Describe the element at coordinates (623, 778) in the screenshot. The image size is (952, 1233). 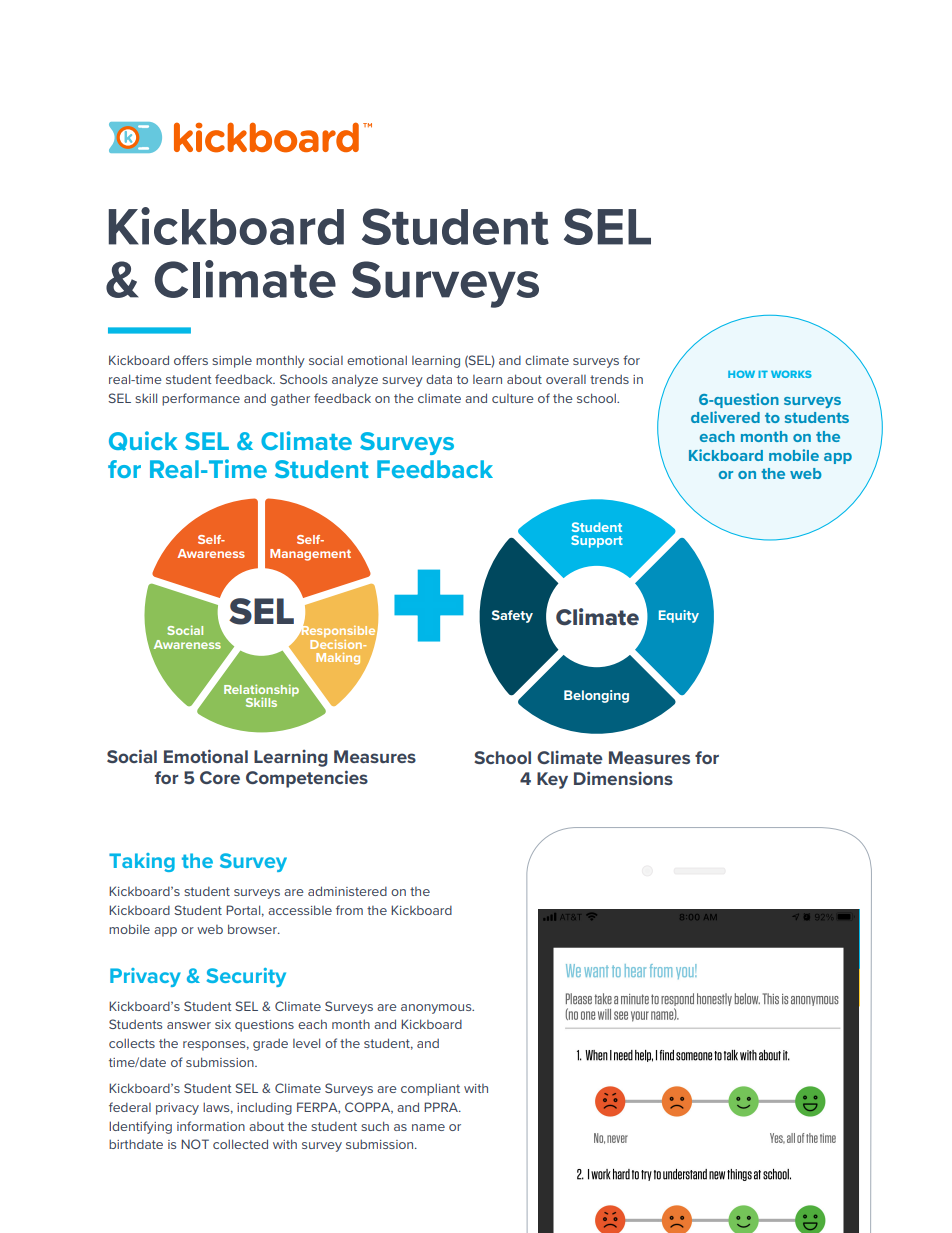
I see `Dimensions` at that location.
